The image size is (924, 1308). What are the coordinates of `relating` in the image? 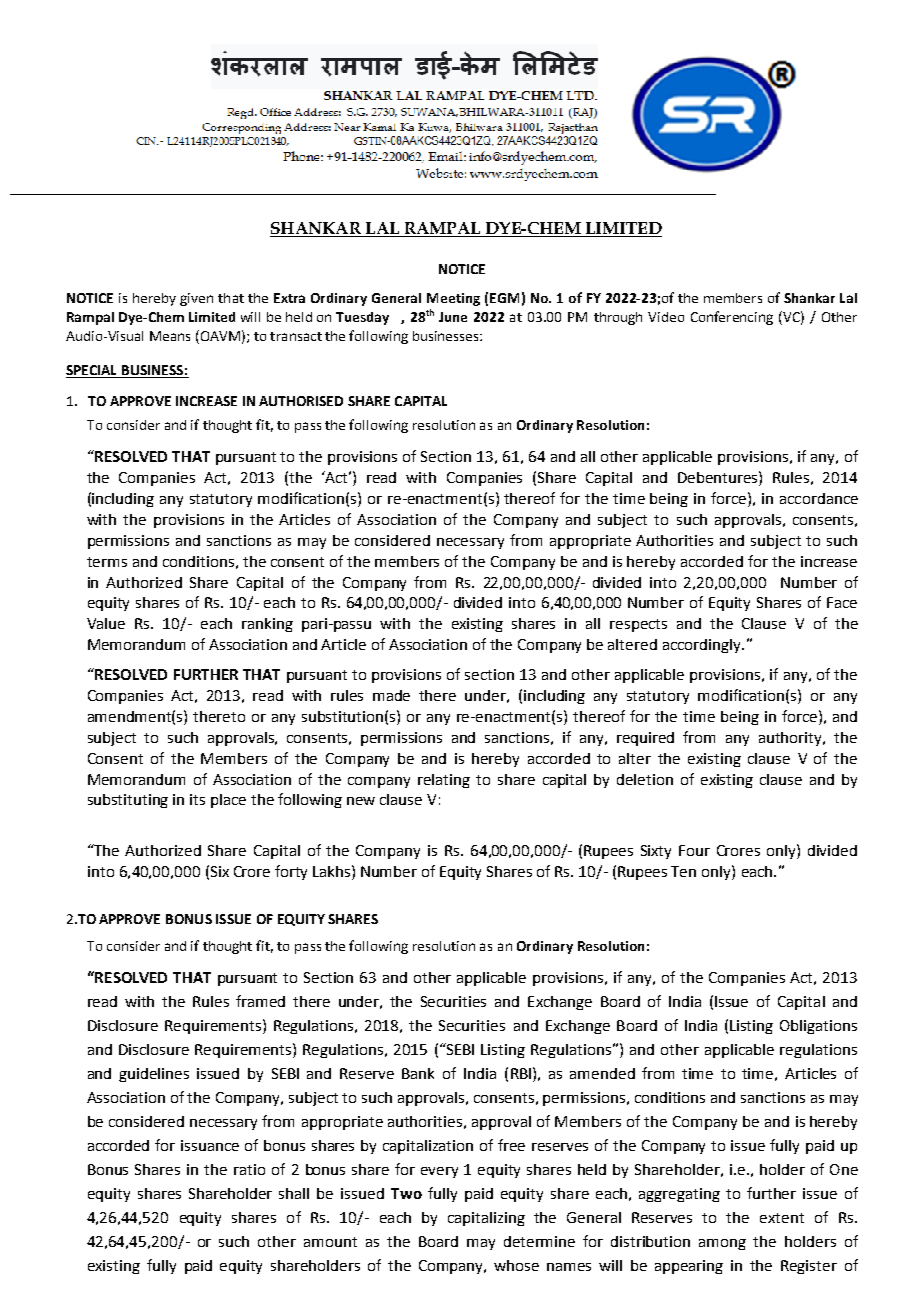 It's located at (444, 781).
